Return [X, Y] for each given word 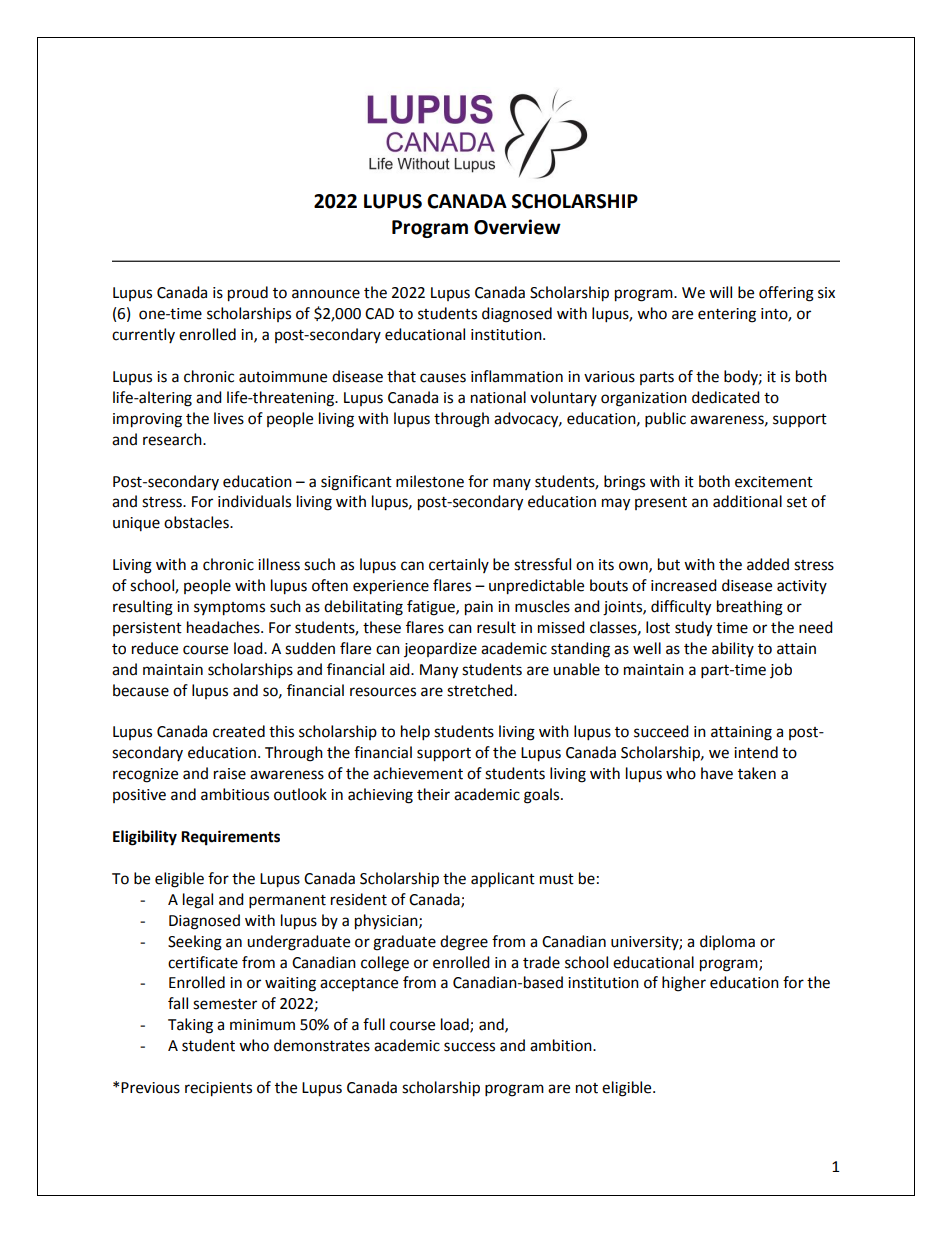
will [720, 292]
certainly [459, 565]
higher [684, 984]
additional [747, 501]
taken [757, 773]
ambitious [235, 794]
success [469, 1047]
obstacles [197, 522]
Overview [517, 227]
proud [248, 294]
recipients [218, 1089]
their [433, 794]
